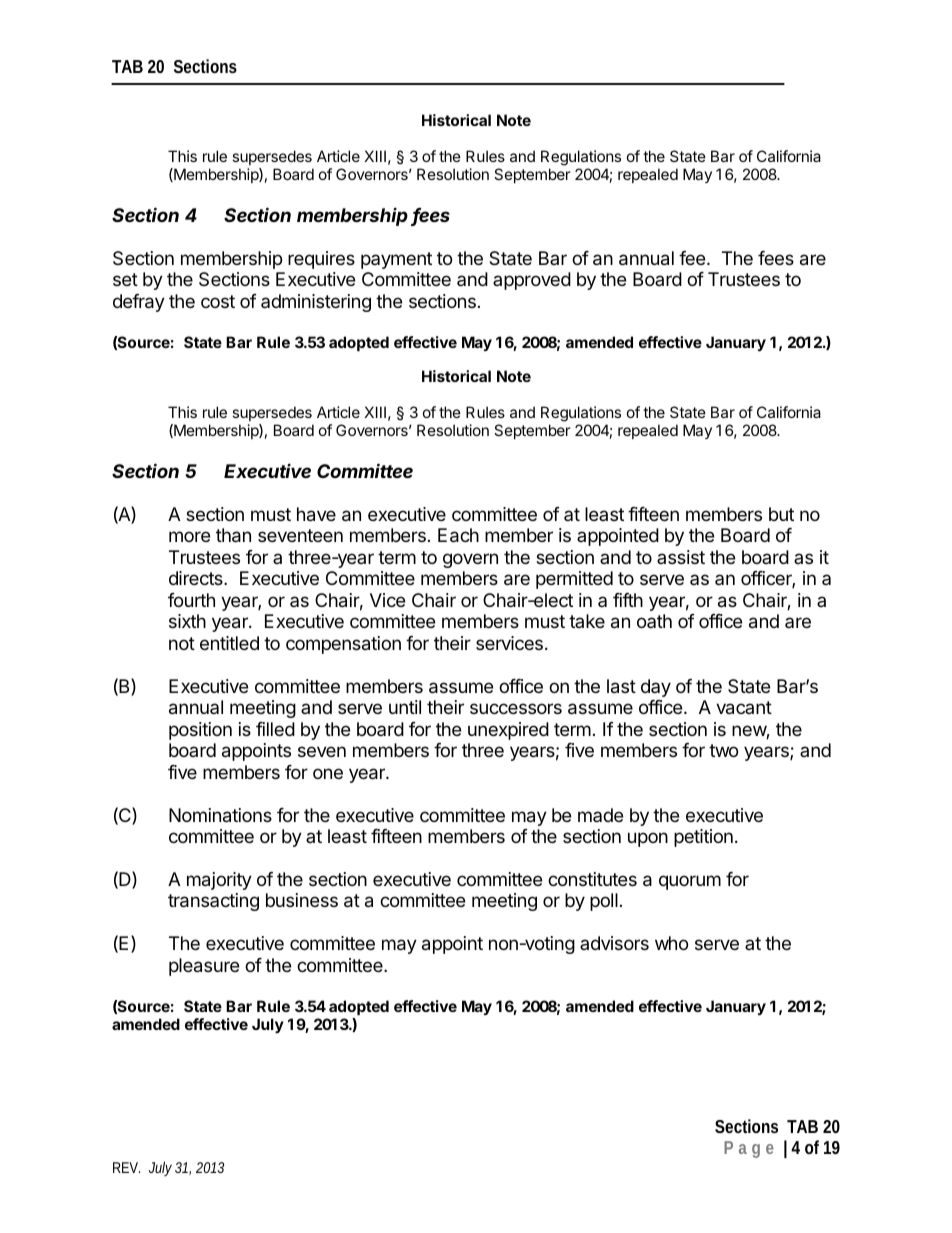  I want to click on but, so click(781, 514).
